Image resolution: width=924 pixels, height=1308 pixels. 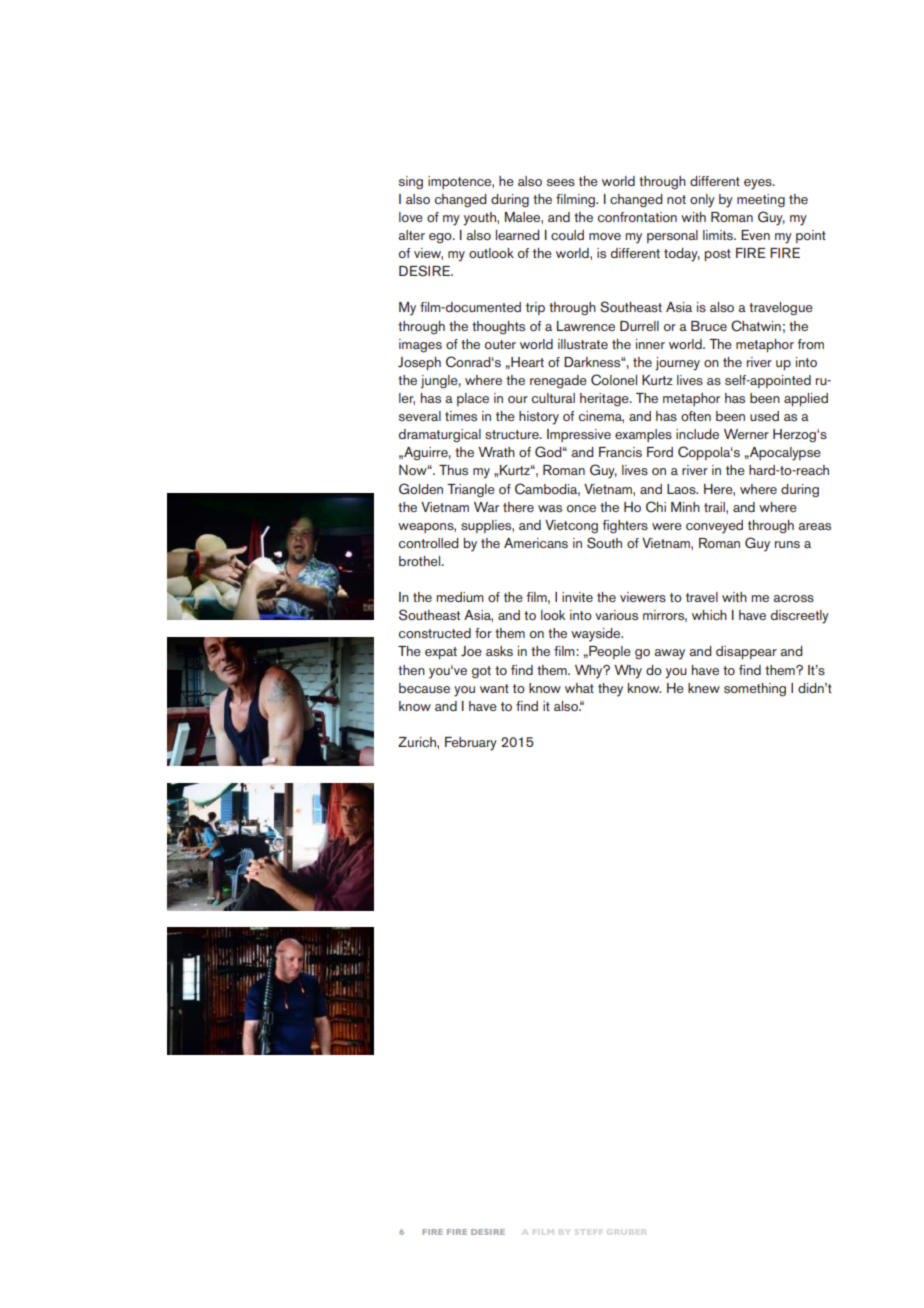 I want to click on youth, so click(x=480, y=219).
